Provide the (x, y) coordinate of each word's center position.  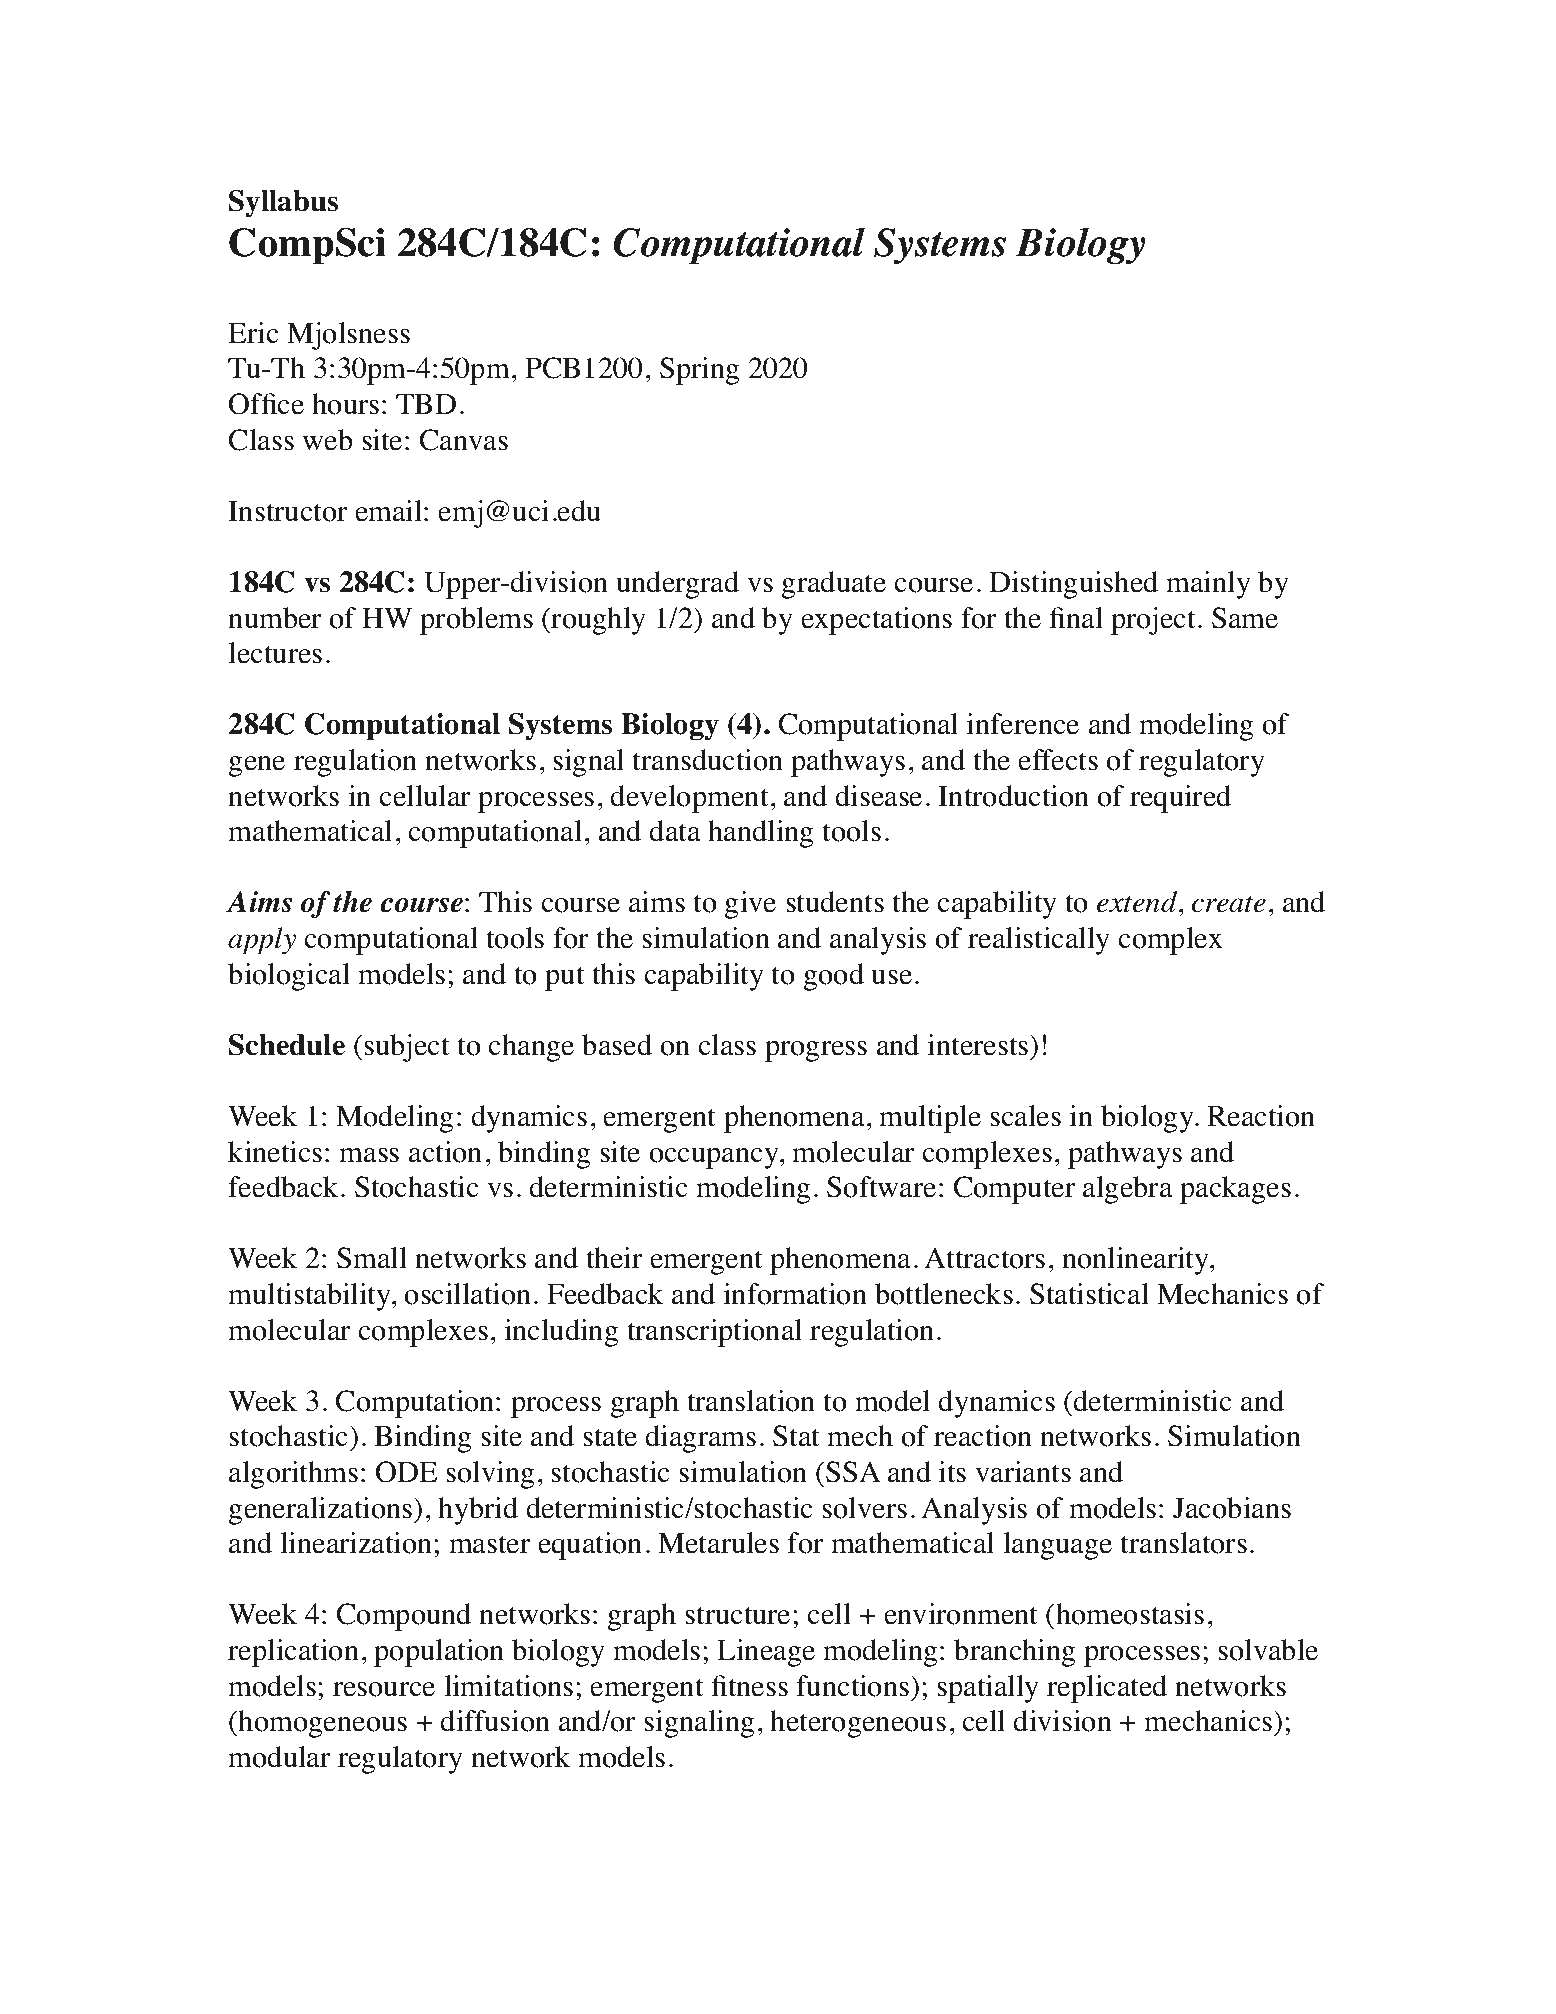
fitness (750, 1686)
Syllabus (283, 204)
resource (384, 1689)
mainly (1208, 585)
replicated (1107, 1689)
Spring (700, 371)
